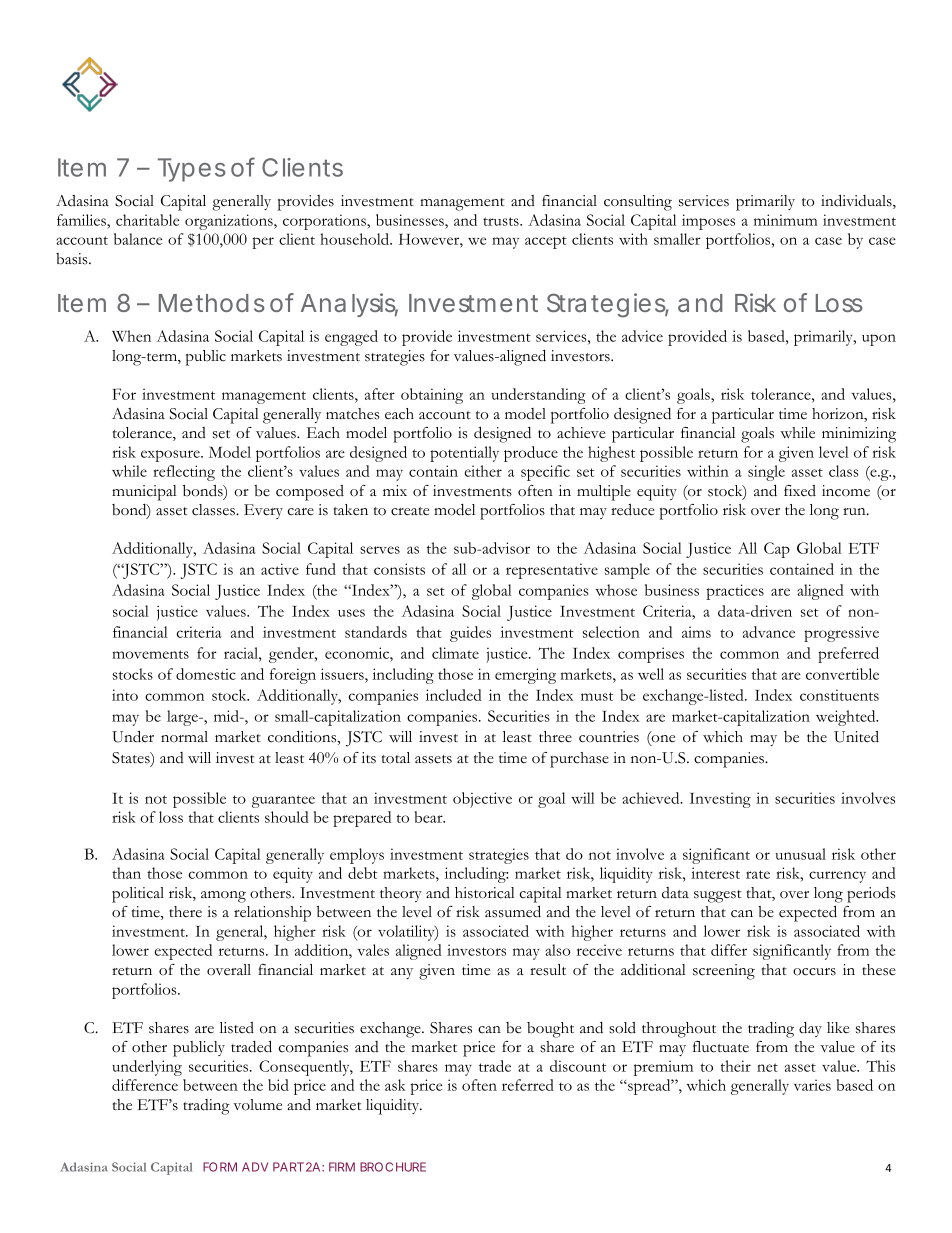  Describe the element at coordinates (842, 674) in the document. I see `convertible` at that location.
